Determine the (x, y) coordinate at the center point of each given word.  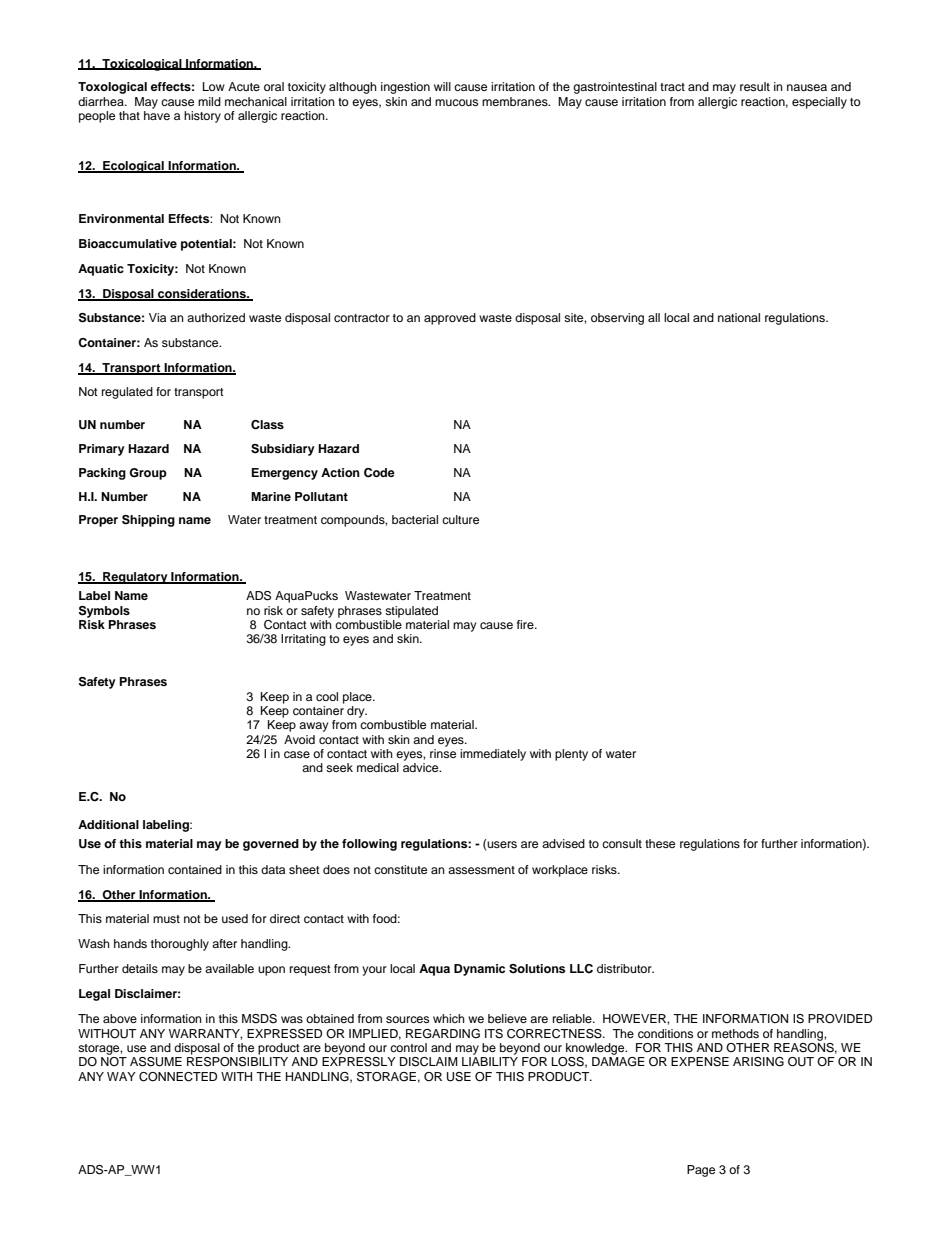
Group (148, 474)
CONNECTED (178, 1077)
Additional (108, 824)
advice (422, 767)
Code (379, 473)
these (660, 843)
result (755, 86)
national (739, 317)
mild (209, 101)
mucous (456, 102)
